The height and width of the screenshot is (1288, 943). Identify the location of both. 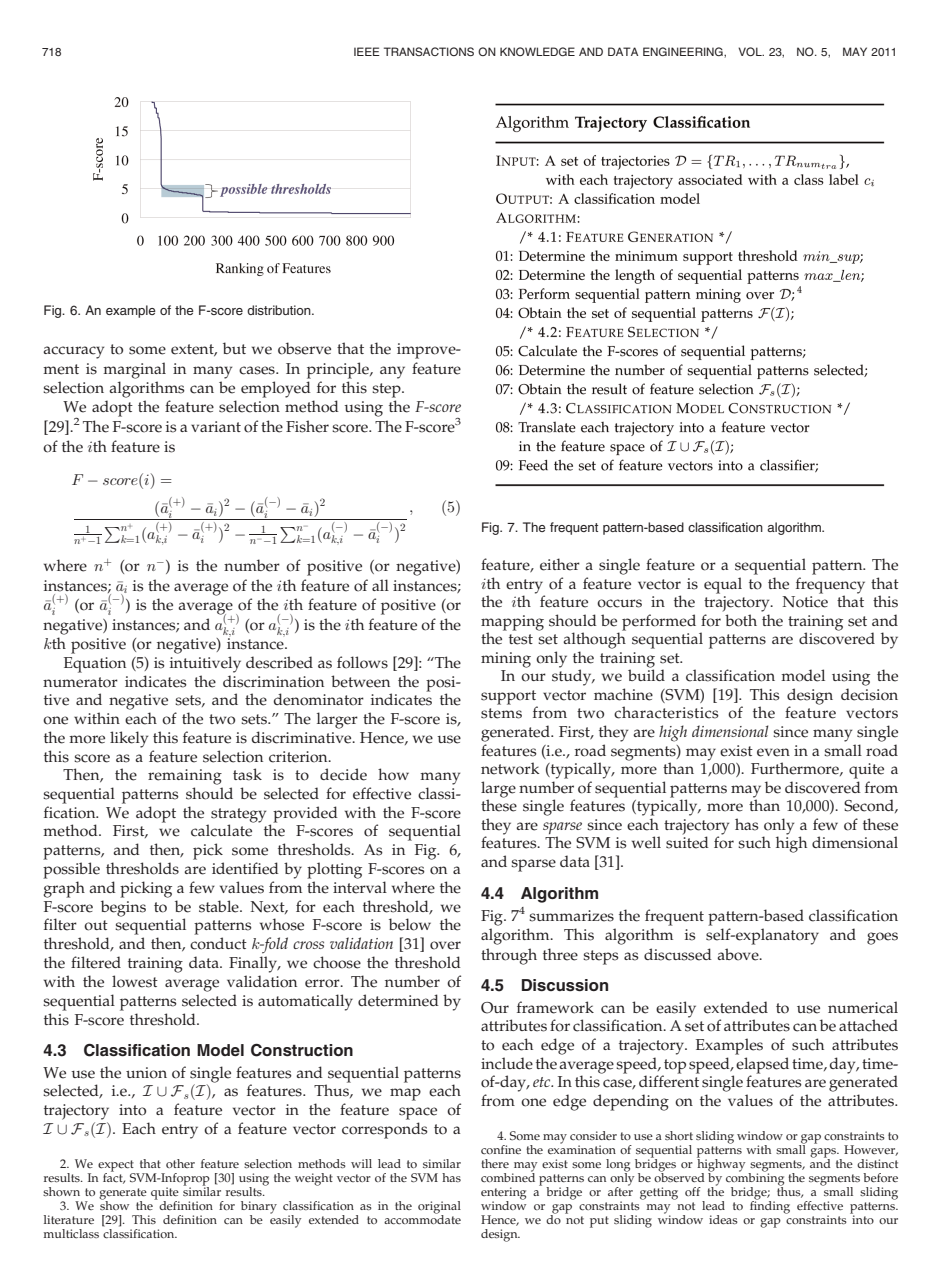
(741, 620).
